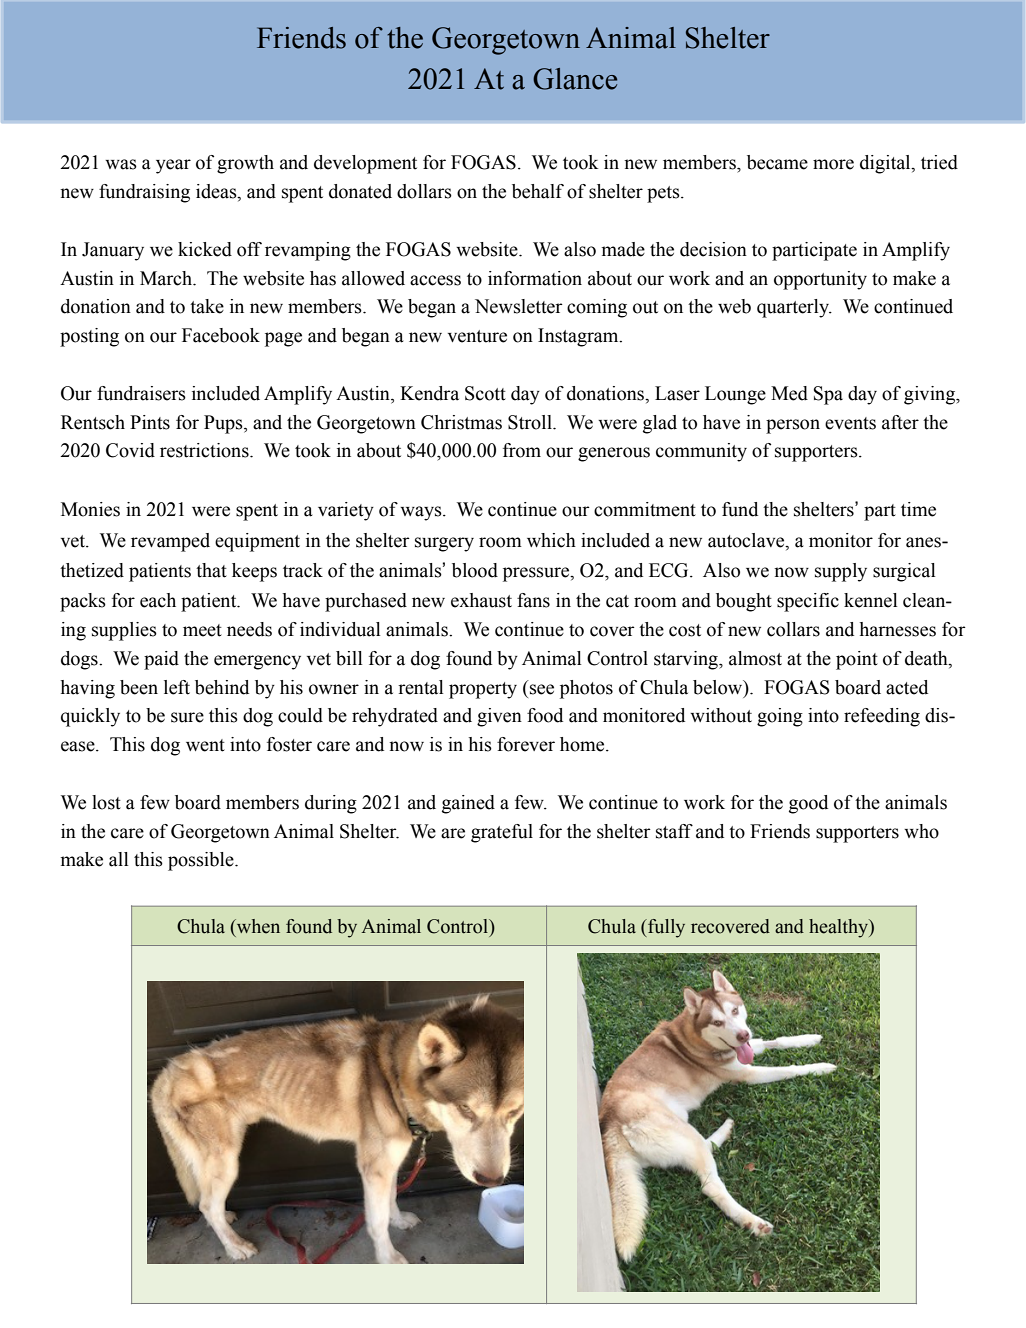 The width and height of the screenshot is (1026, 1328). I want to click on quarterly, so click(794, 308).
